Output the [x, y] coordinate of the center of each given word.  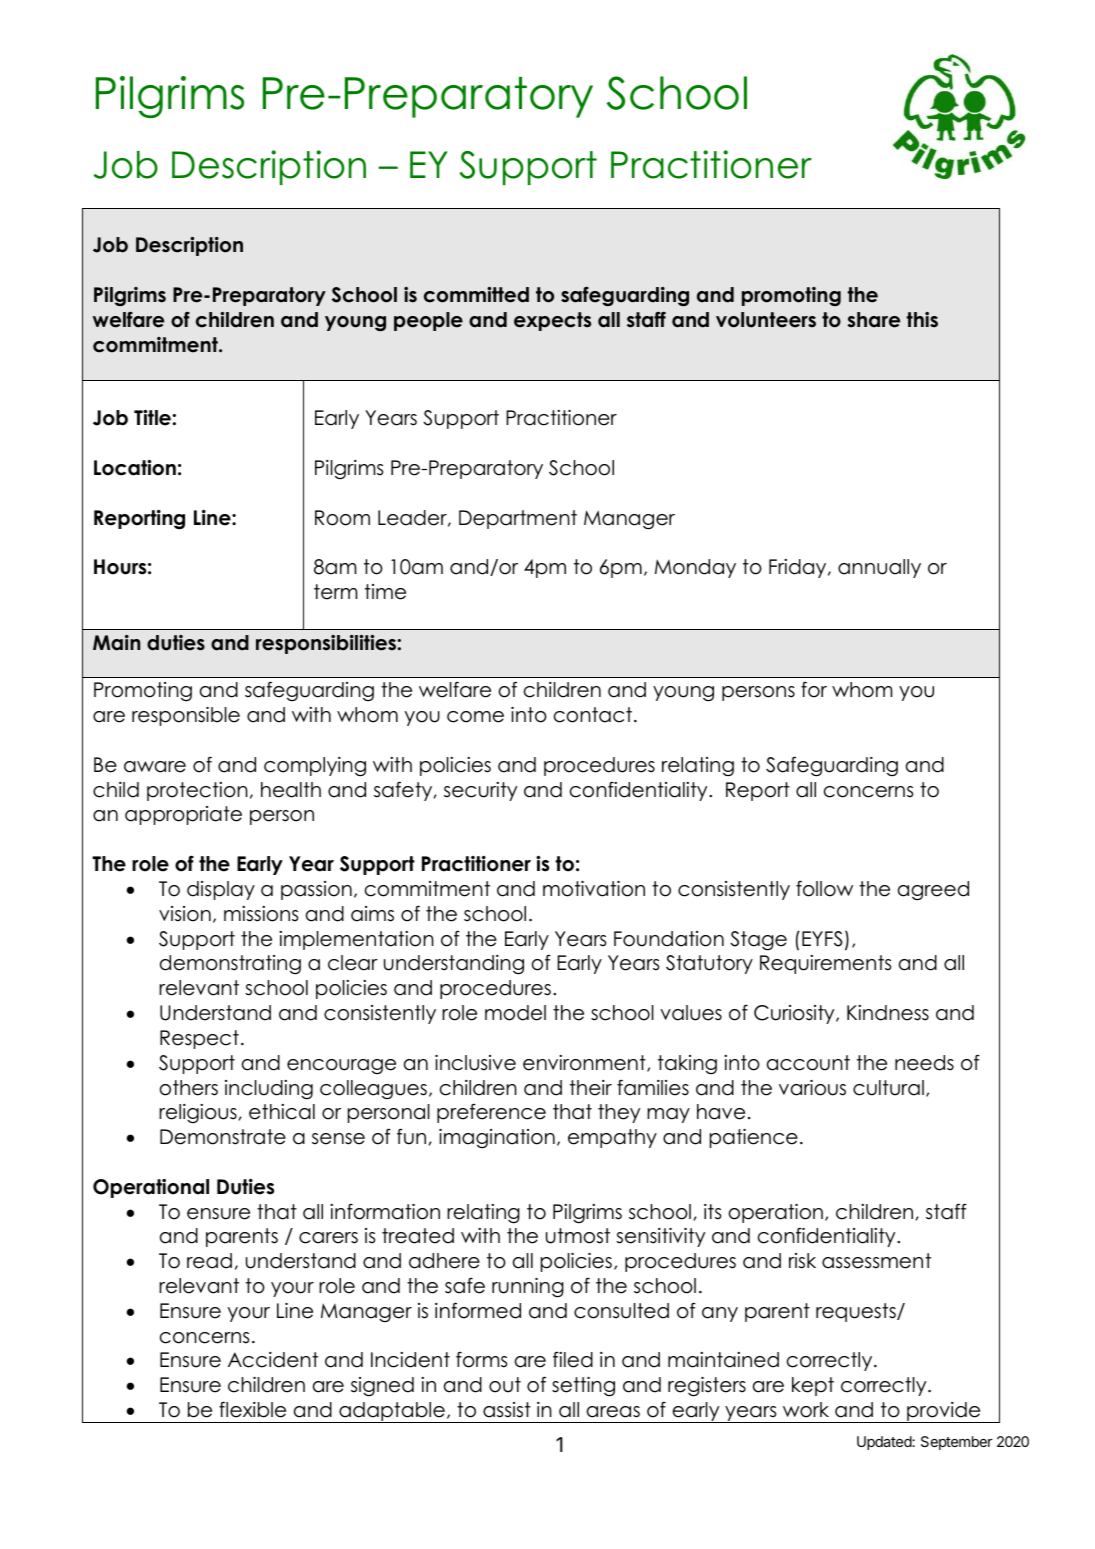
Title [152, 418]
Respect [199, 1039]
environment [585, 1063]
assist [507, 1410]
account [808, 1063]
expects [552, 321]
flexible [252, 1409]
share [873, 320]
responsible [186, 716]
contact [593, 715]
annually [879, 568]
